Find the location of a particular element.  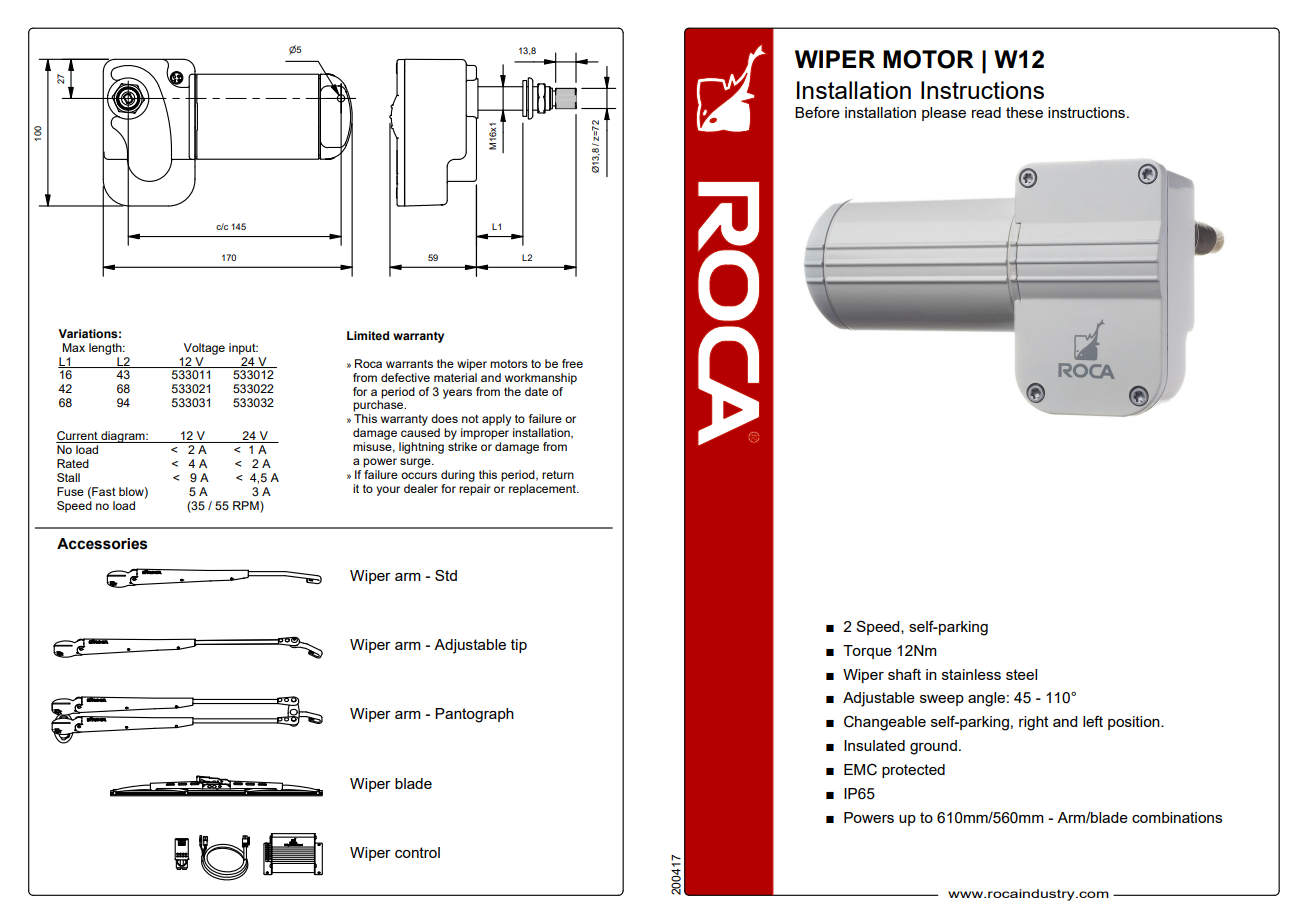

control is located at coordinates (417, 852).
